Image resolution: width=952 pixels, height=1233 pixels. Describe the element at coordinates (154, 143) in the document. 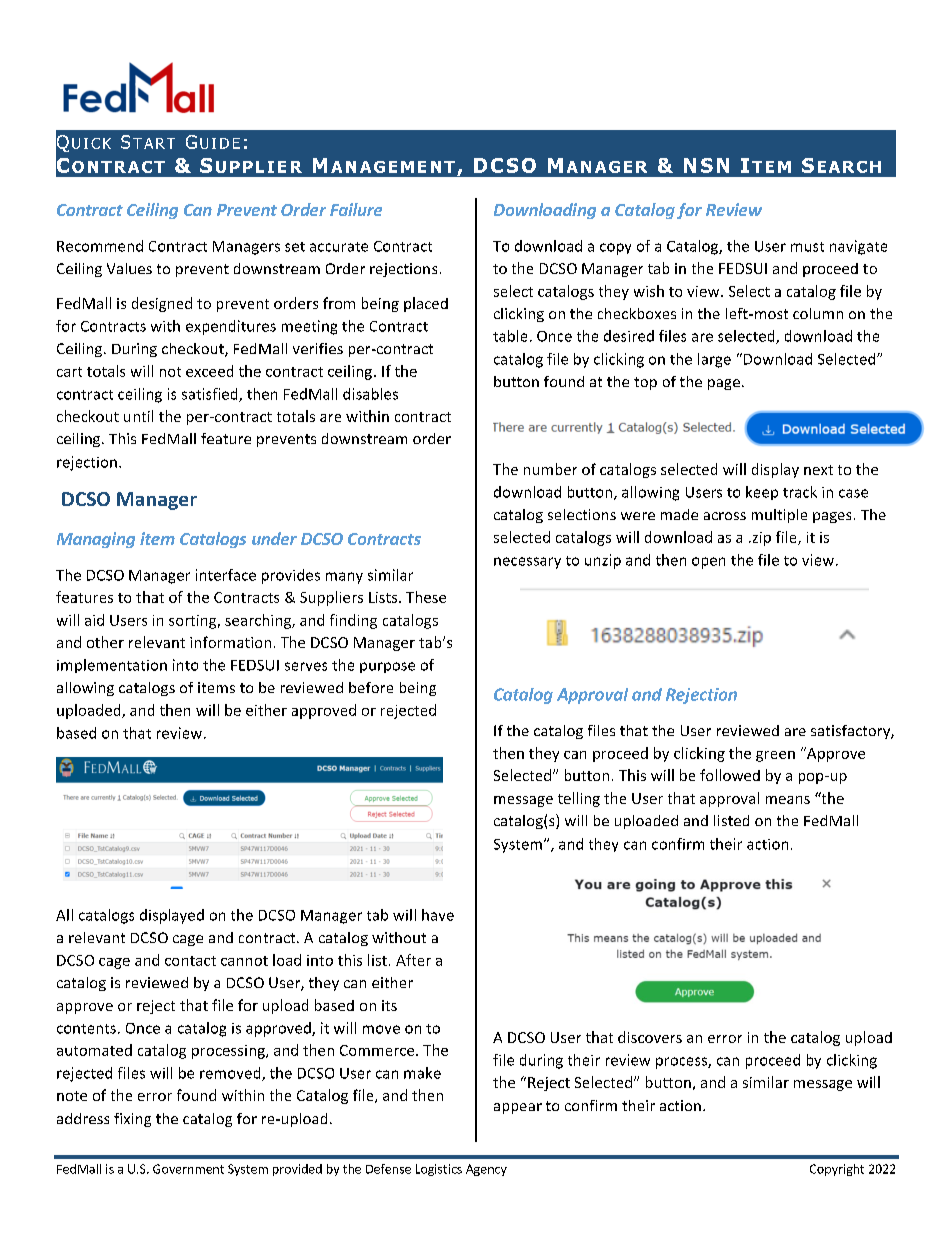

I see `TART` at that location.
